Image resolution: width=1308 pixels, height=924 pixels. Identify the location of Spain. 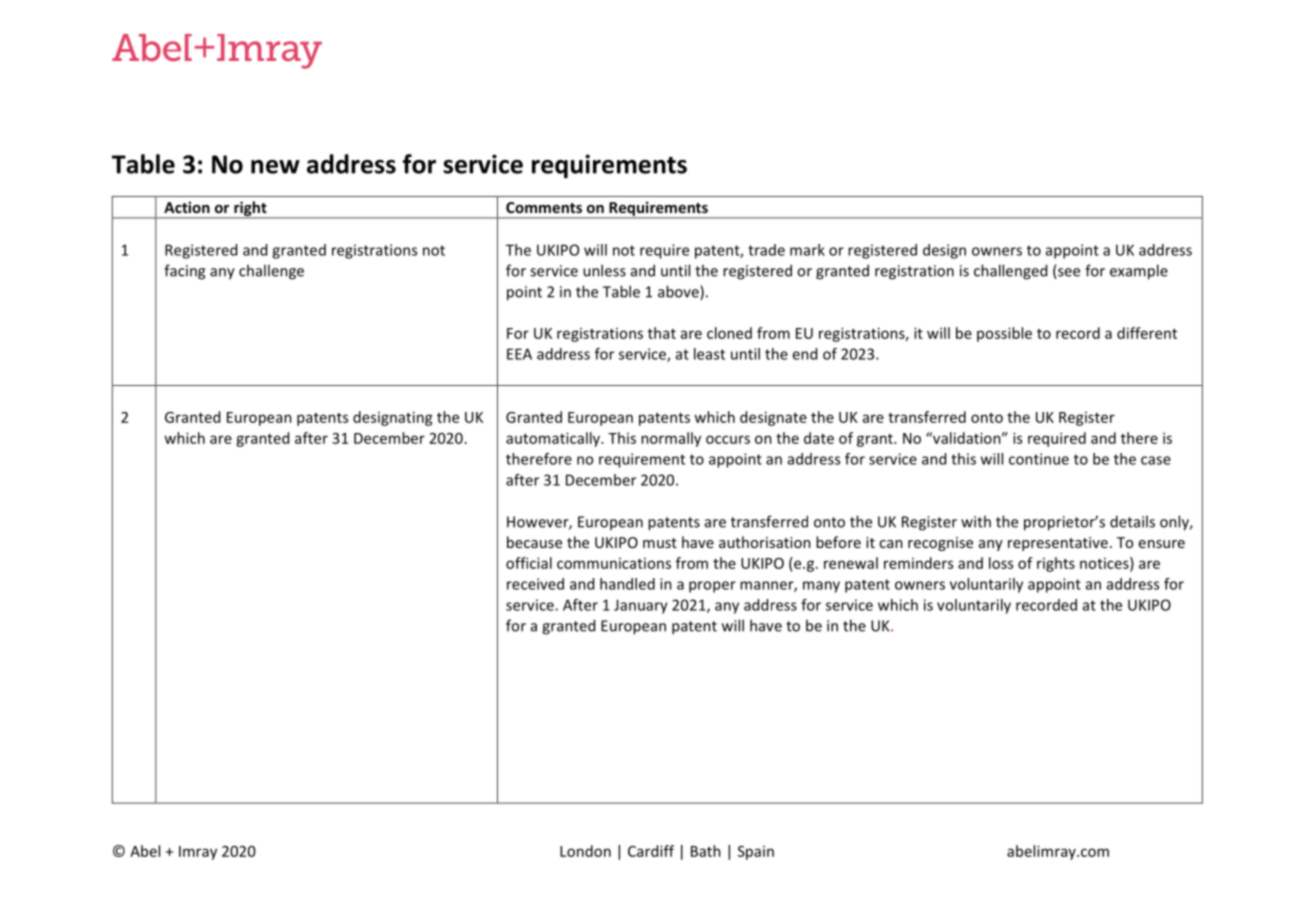
(756, 853).
